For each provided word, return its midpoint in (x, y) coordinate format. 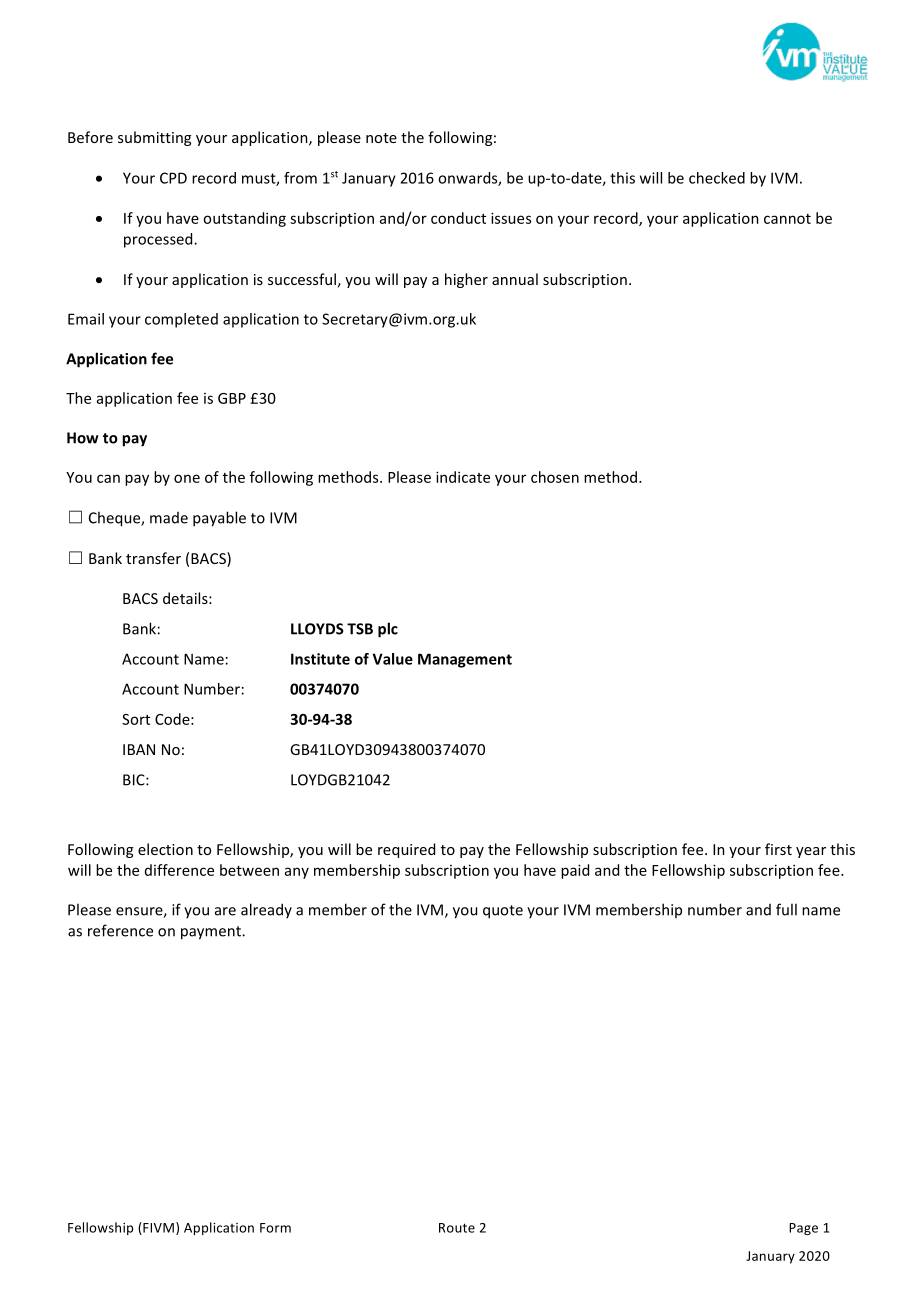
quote (503, 912)
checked (717, 178)
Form (275, 1228)
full (786, 909)
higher (466, 280)
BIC (135, 780)
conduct (458, 218)
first (778, 849)
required (406, 850)
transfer (153, 558)
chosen (555, 477)
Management (465, 660)
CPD (173, 178)
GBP (232, 398)
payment (212, 933)
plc (388, 630)
